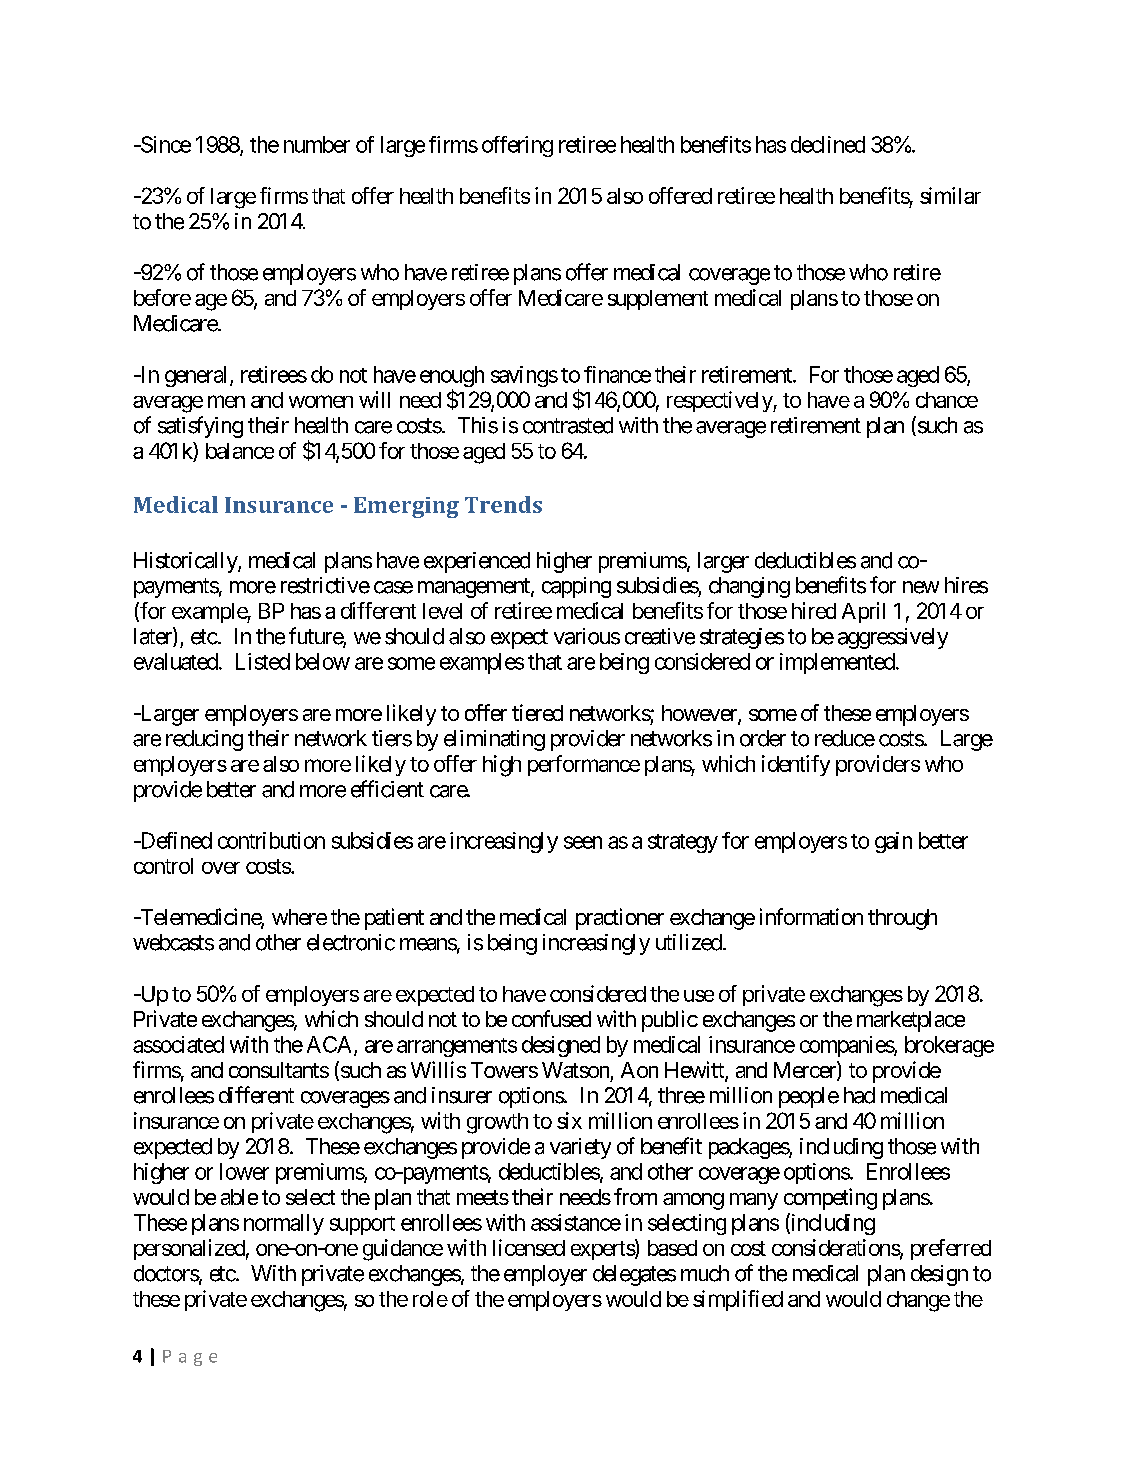 This document has height=1459, width=1127. I want to click on Page, so click(190, 1358).
